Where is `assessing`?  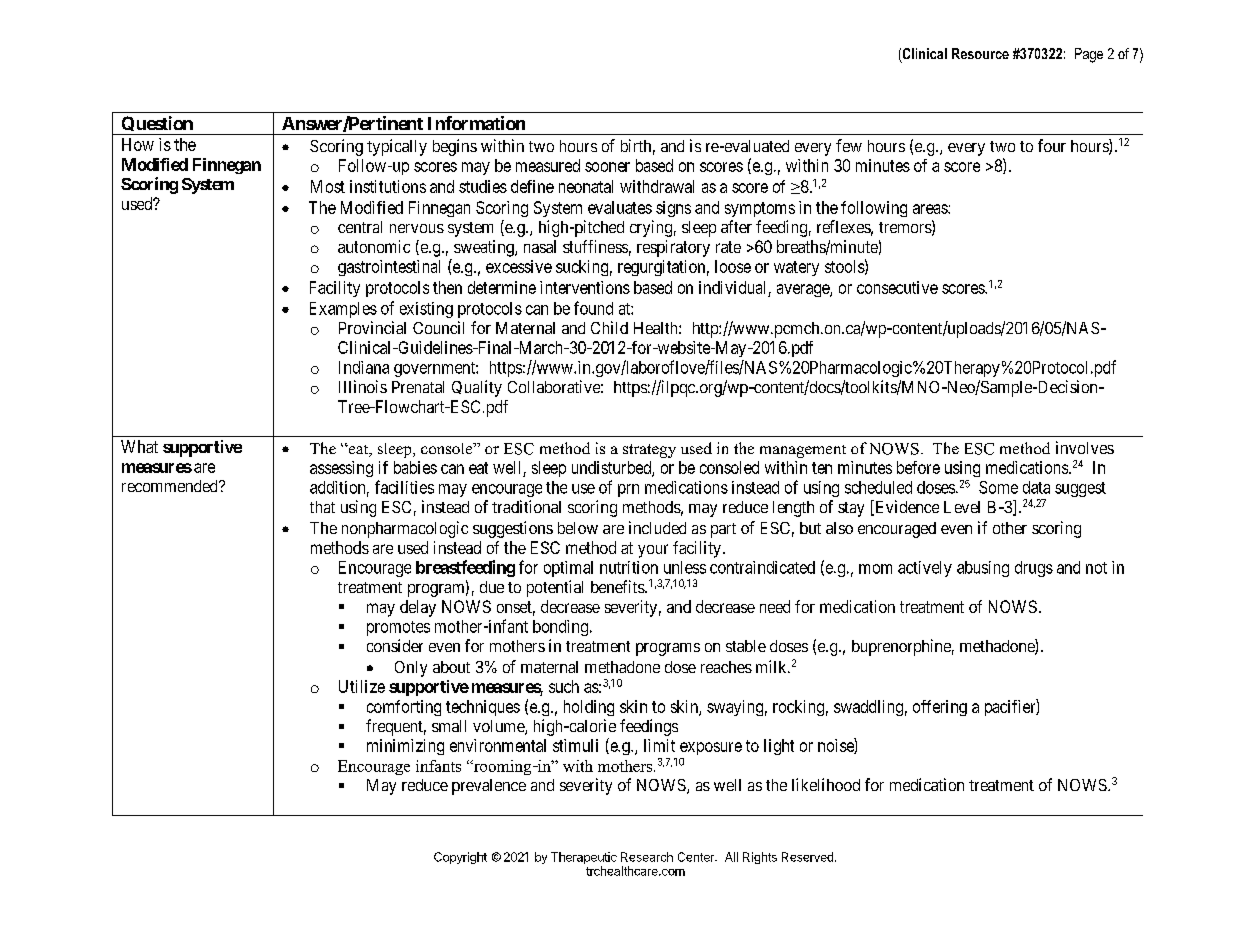
assessing is located at coordinates (341, 469).
